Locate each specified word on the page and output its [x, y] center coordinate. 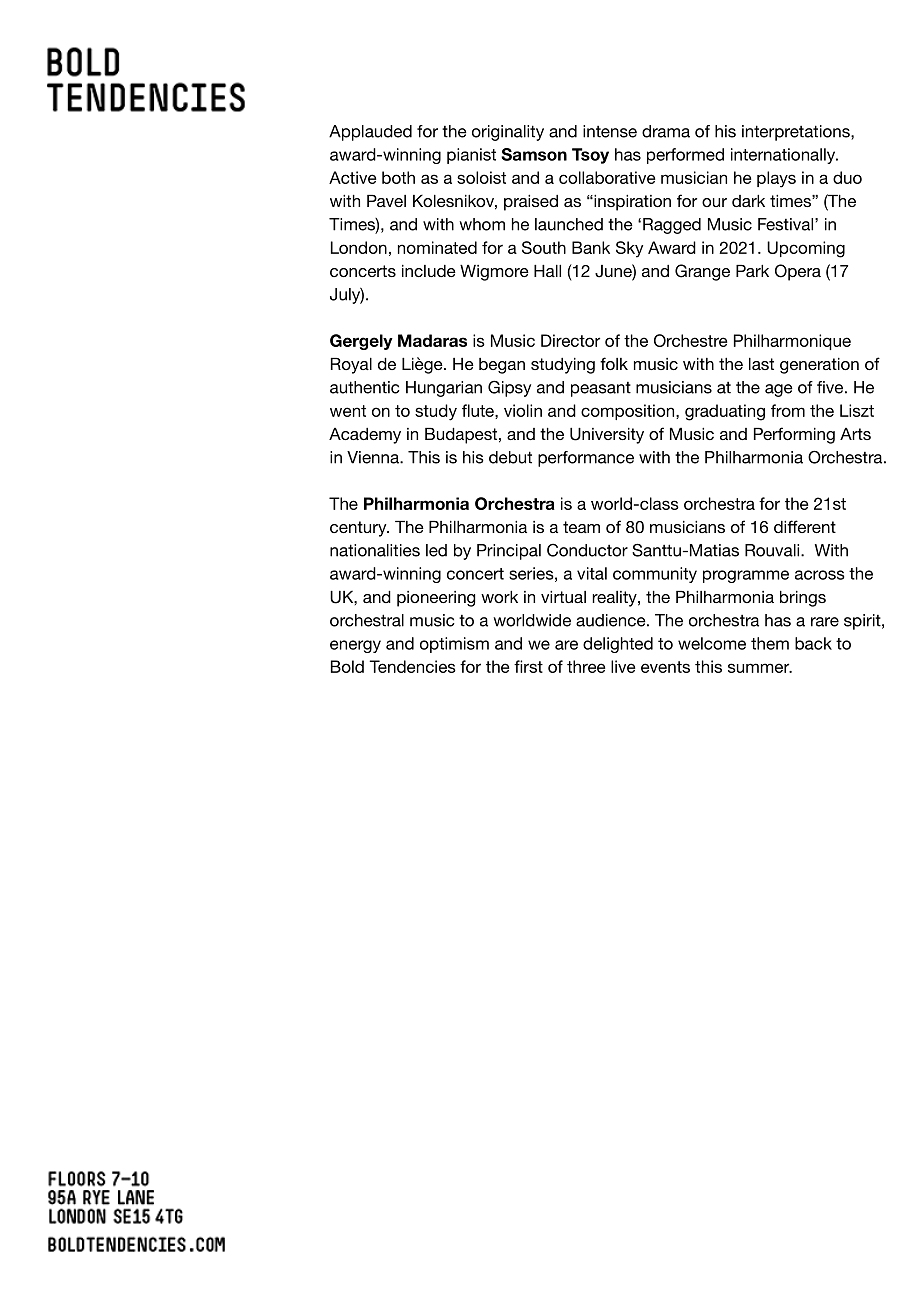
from [788, 410]
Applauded [370, 133]
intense [610, 131]
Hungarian [444, 389]
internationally [784, 156]
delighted [618, 645]
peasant [601, 389]
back [813, 643]
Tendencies [412, 666]
